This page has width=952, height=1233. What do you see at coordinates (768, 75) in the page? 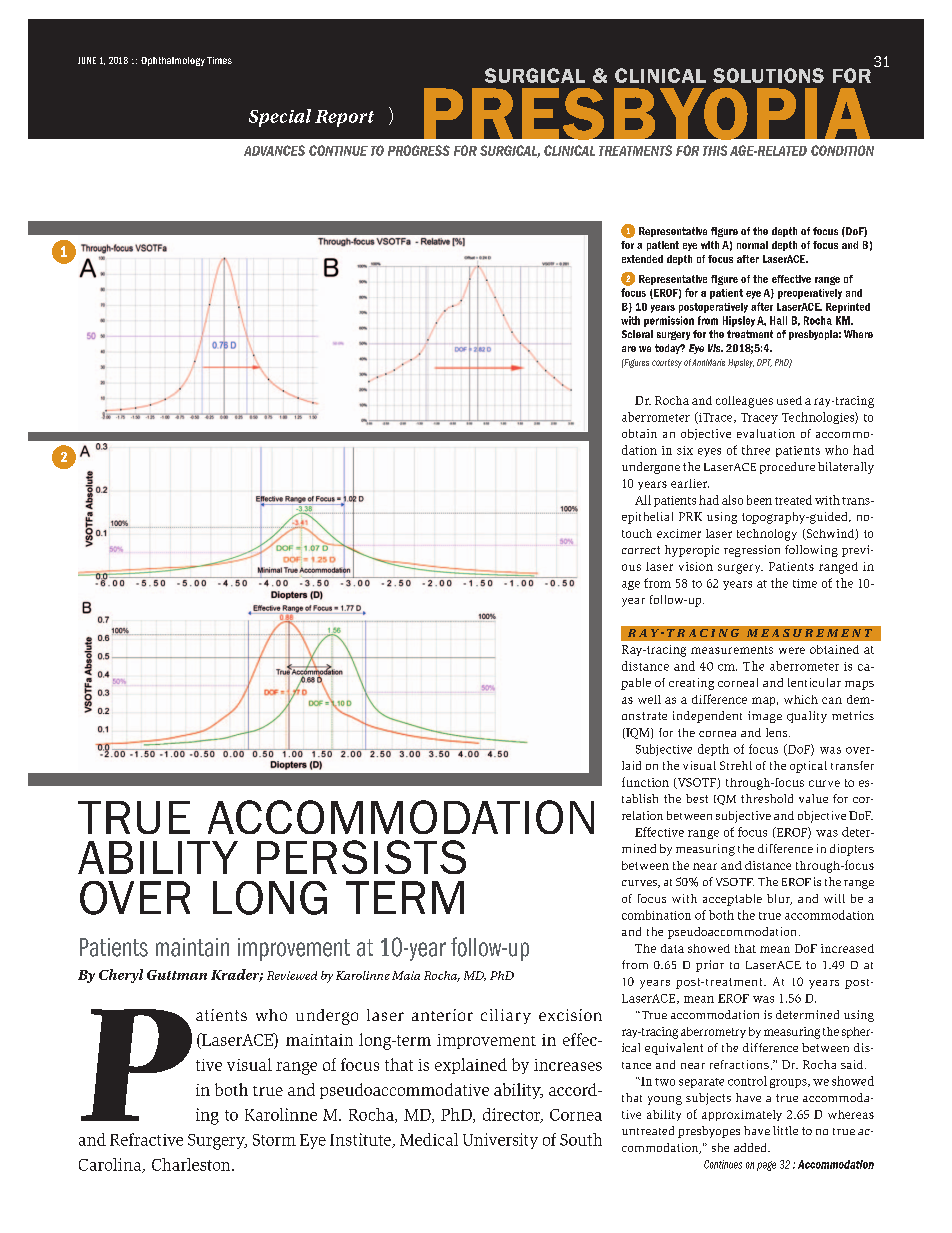
I see `SOLUTIONS` at bounding box center [768, 75].
